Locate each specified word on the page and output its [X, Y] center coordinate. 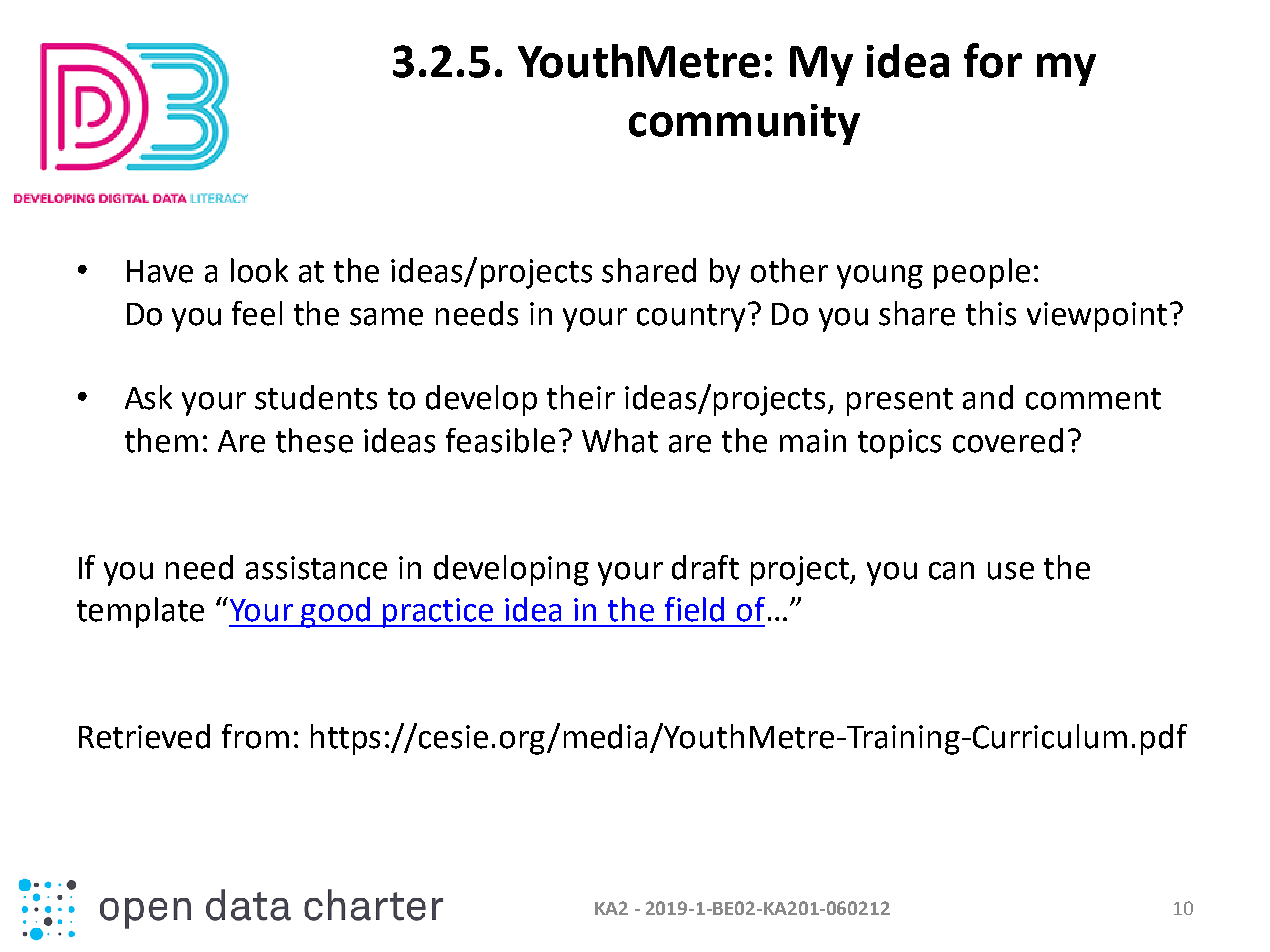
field [694, 609]
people [982, 273]
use [1011, 571]
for [993, 60]
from [255, 736]
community [744, 124]
